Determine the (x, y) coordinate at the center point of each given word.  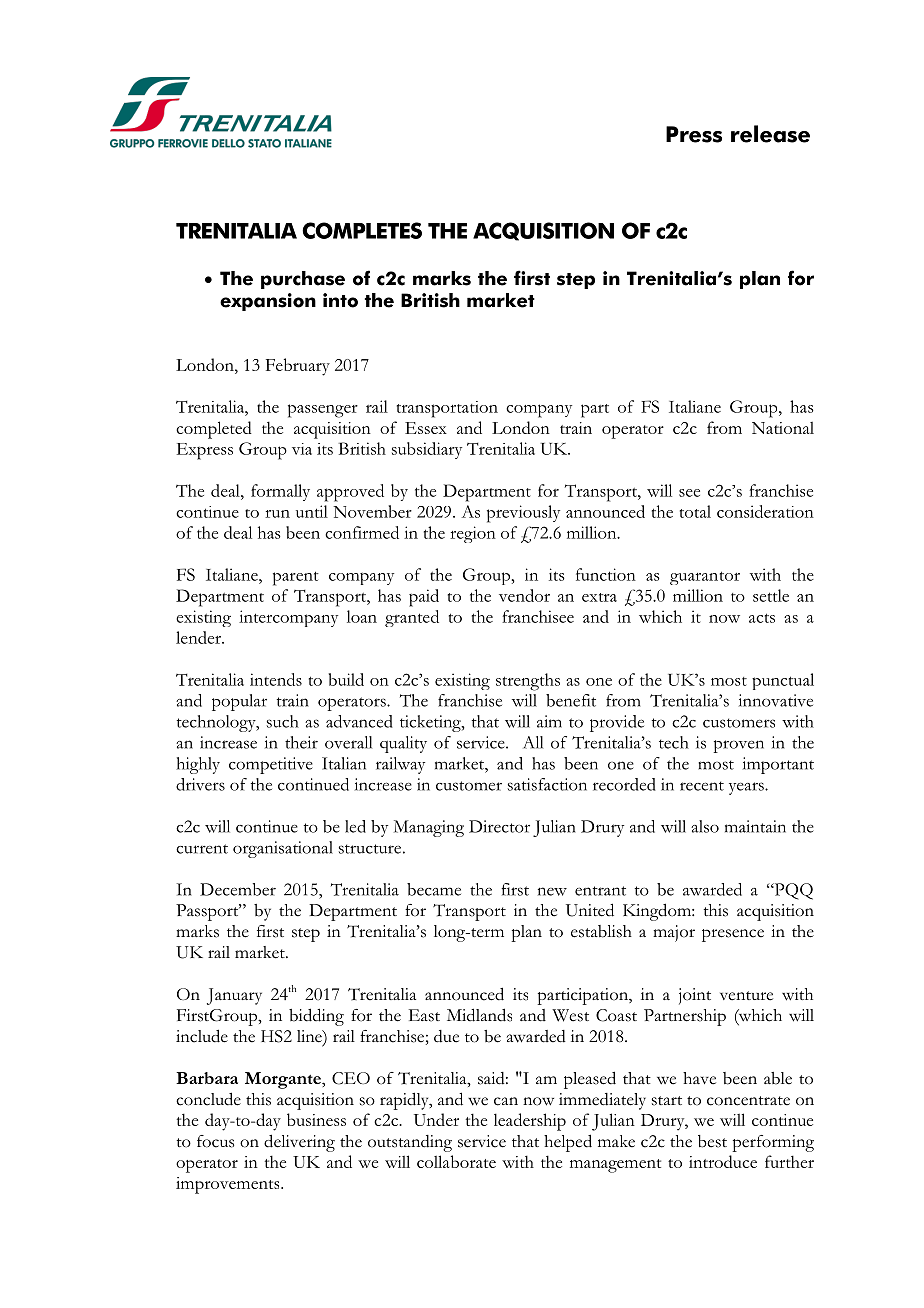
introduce (723, 1161)
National (783, 428)
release (770, 134)
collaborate (456, 1161)
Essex (426, 428)
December (238, 889)
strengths (528, 682)
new (552, 891)
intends (276, 679)
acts (762, 618)
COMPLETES (362, 230)
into (340, 300)
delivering (299, 1143)
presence (733, 935)
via (302, 449)
